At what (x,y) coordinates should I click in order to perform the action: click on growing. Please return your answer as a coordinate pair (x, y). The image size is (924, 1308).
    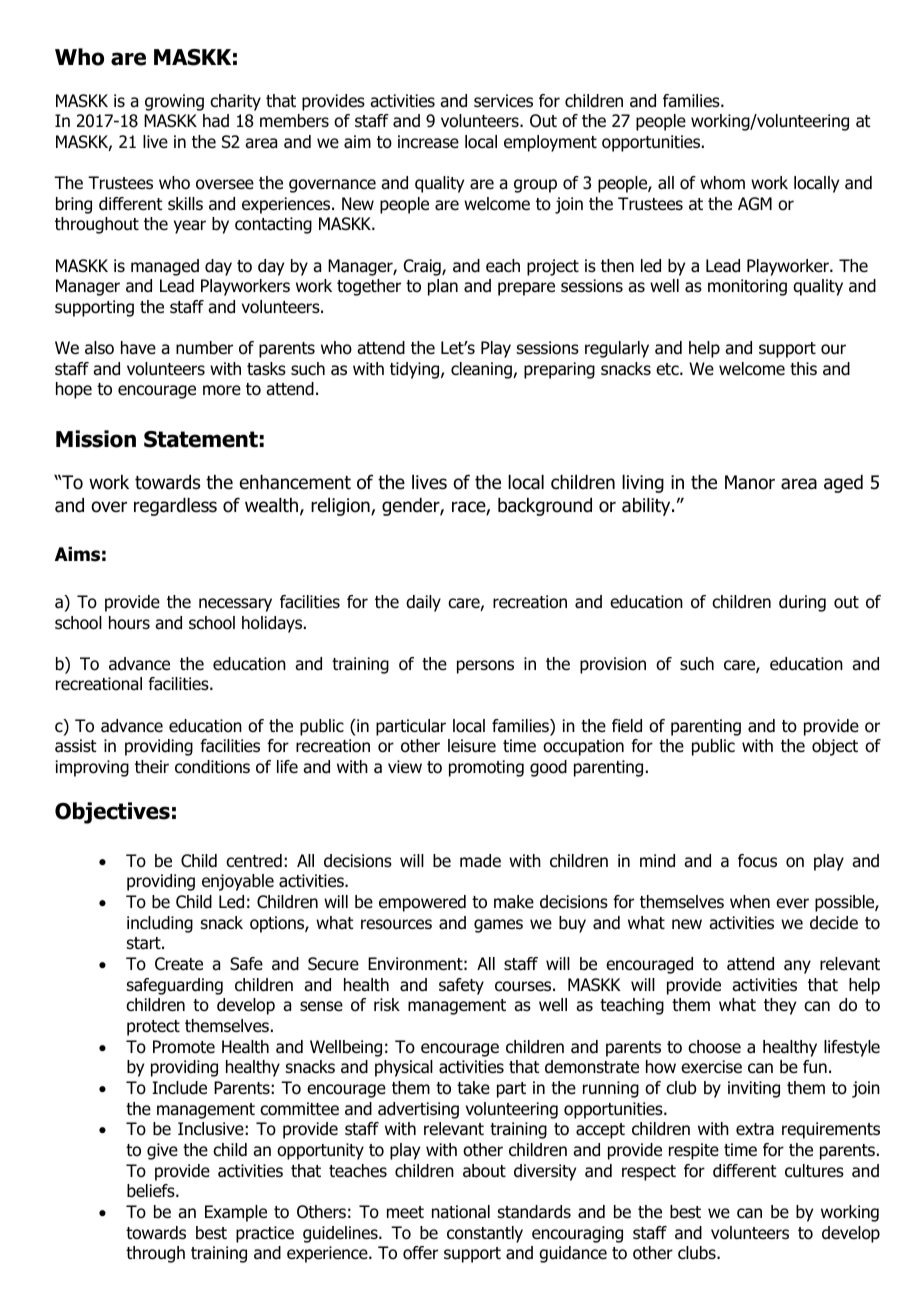
    Looking at the image, I should click on (174, 102).
